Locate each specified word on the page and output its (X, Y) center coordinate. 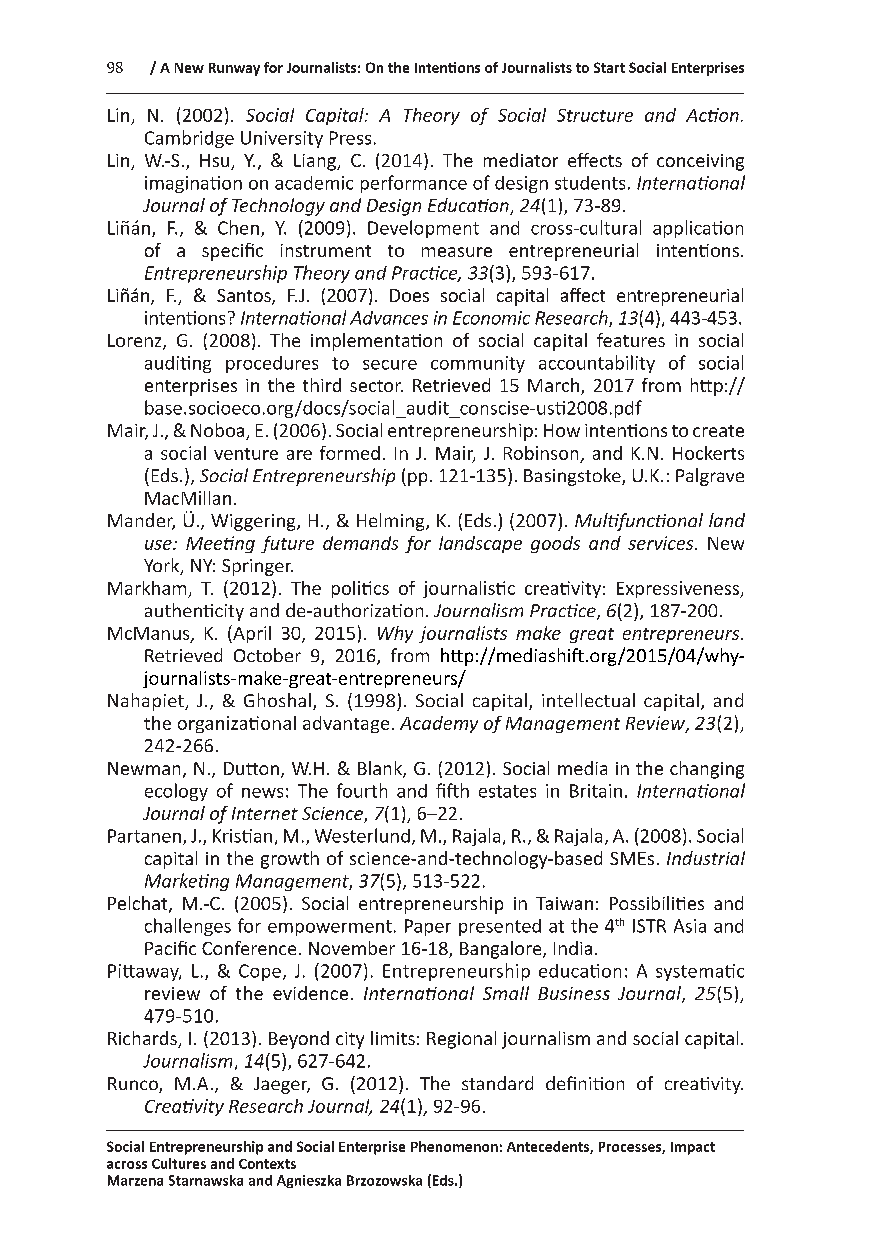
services (662, 543)
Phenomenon (454, 1146)
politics (360, 589)
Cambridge (189, 139)
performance (414, 184)
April (251, 634)
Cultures (179, 1163)
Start (609, 67)
